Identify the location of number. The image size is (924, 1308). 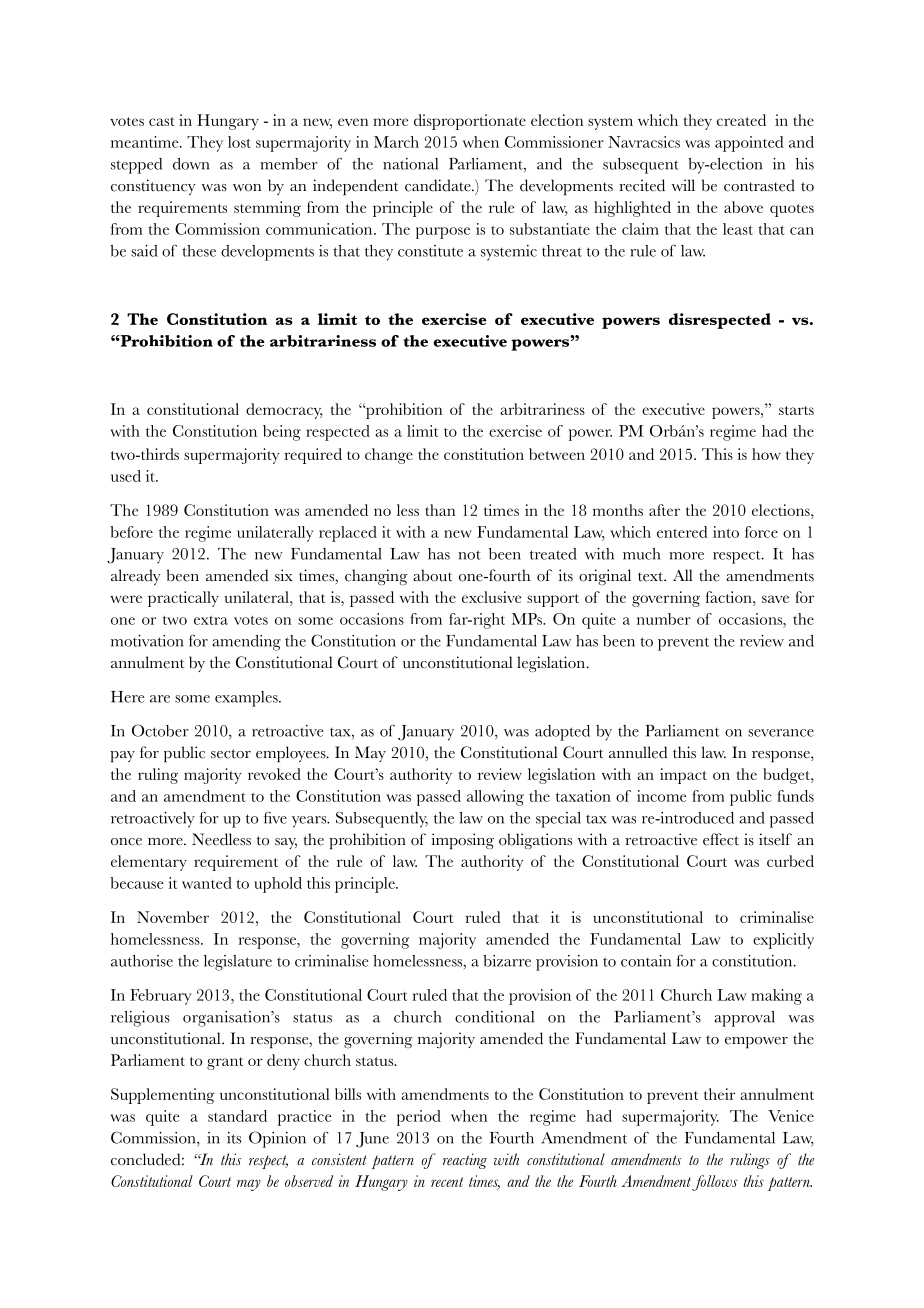
(664, 619).
